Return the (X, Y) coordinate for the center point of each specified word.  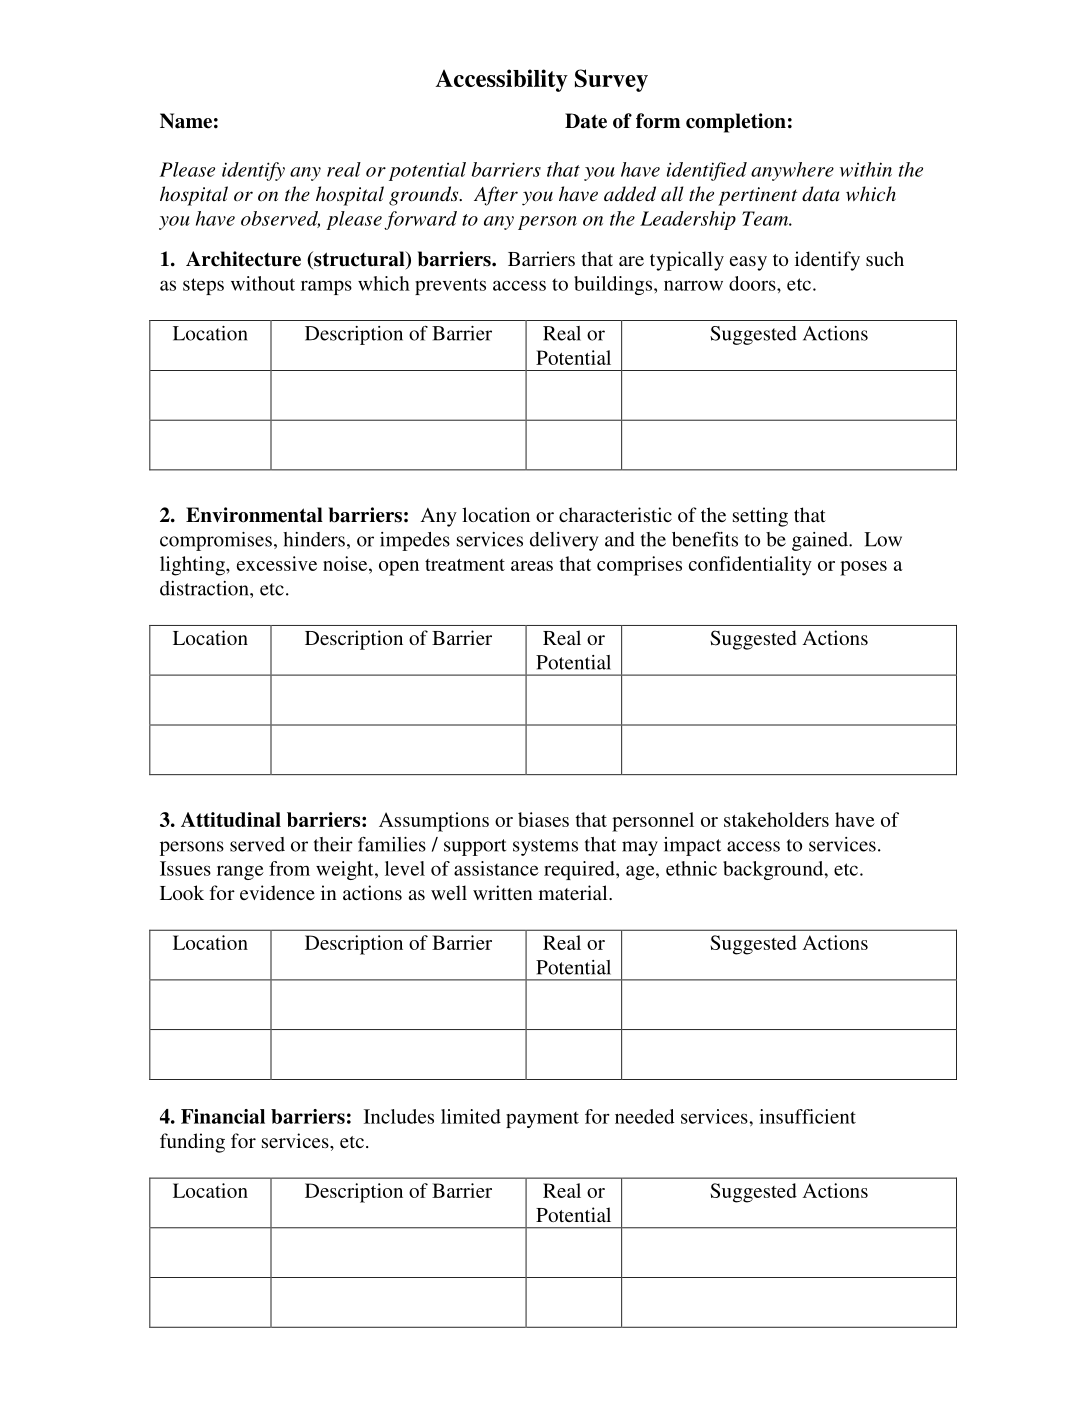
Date (586, 121)
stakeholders (776, 819)
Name (186, 121)
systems (545, 847)
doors (753, 283)
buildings (614, 285)
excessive (277, 563)
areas (532, 566)
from (289, 868)
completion (736, 123)
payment (542, 1120)
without (263, 283)
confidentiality (750, 566)
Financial (223, 1116)
